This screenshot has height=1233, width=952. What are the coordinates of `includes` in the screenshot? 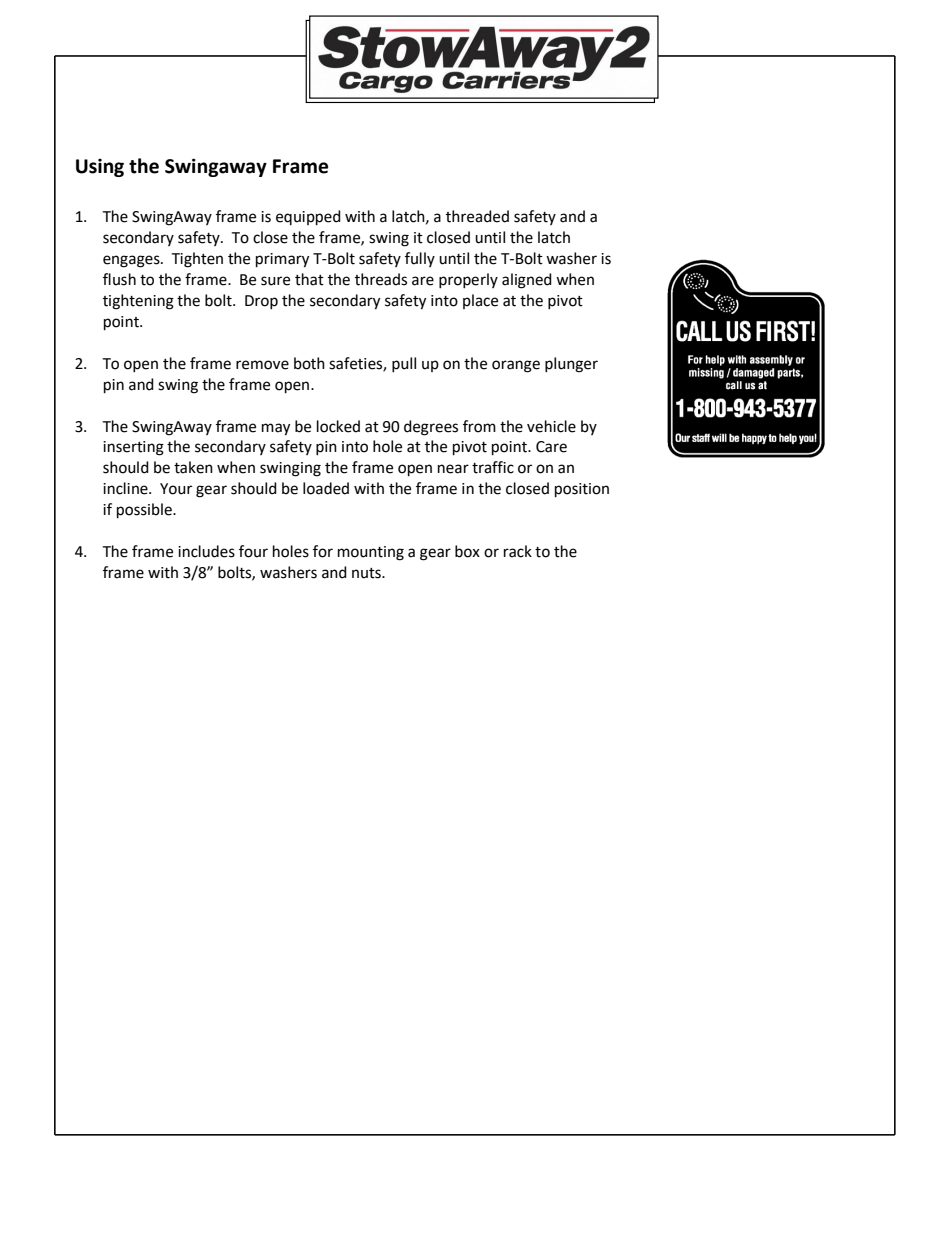 It's located at (206, 551).
